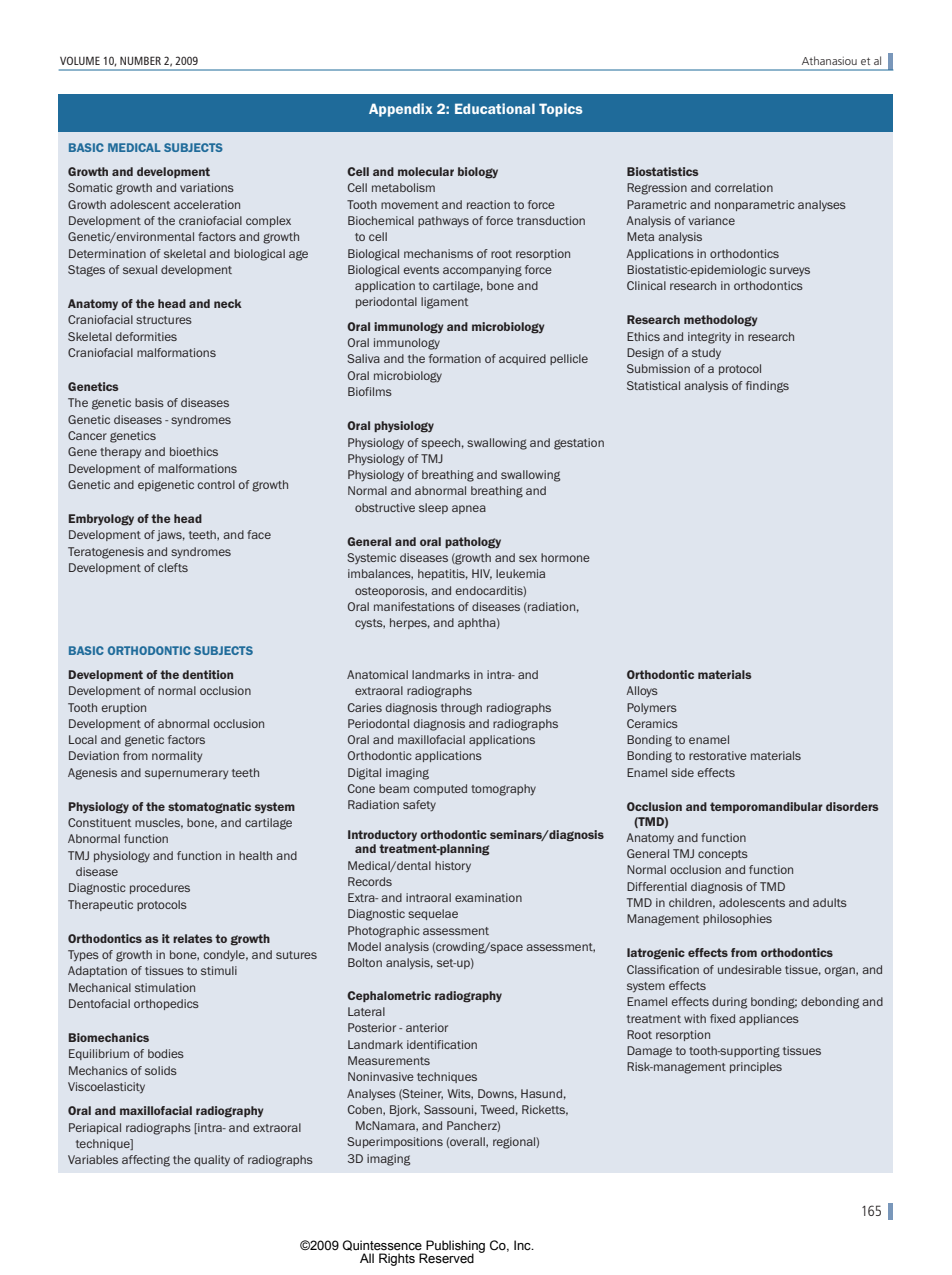 This screenshot has width=952, height=1275. I want to click on procedures, so click(160, 888).
